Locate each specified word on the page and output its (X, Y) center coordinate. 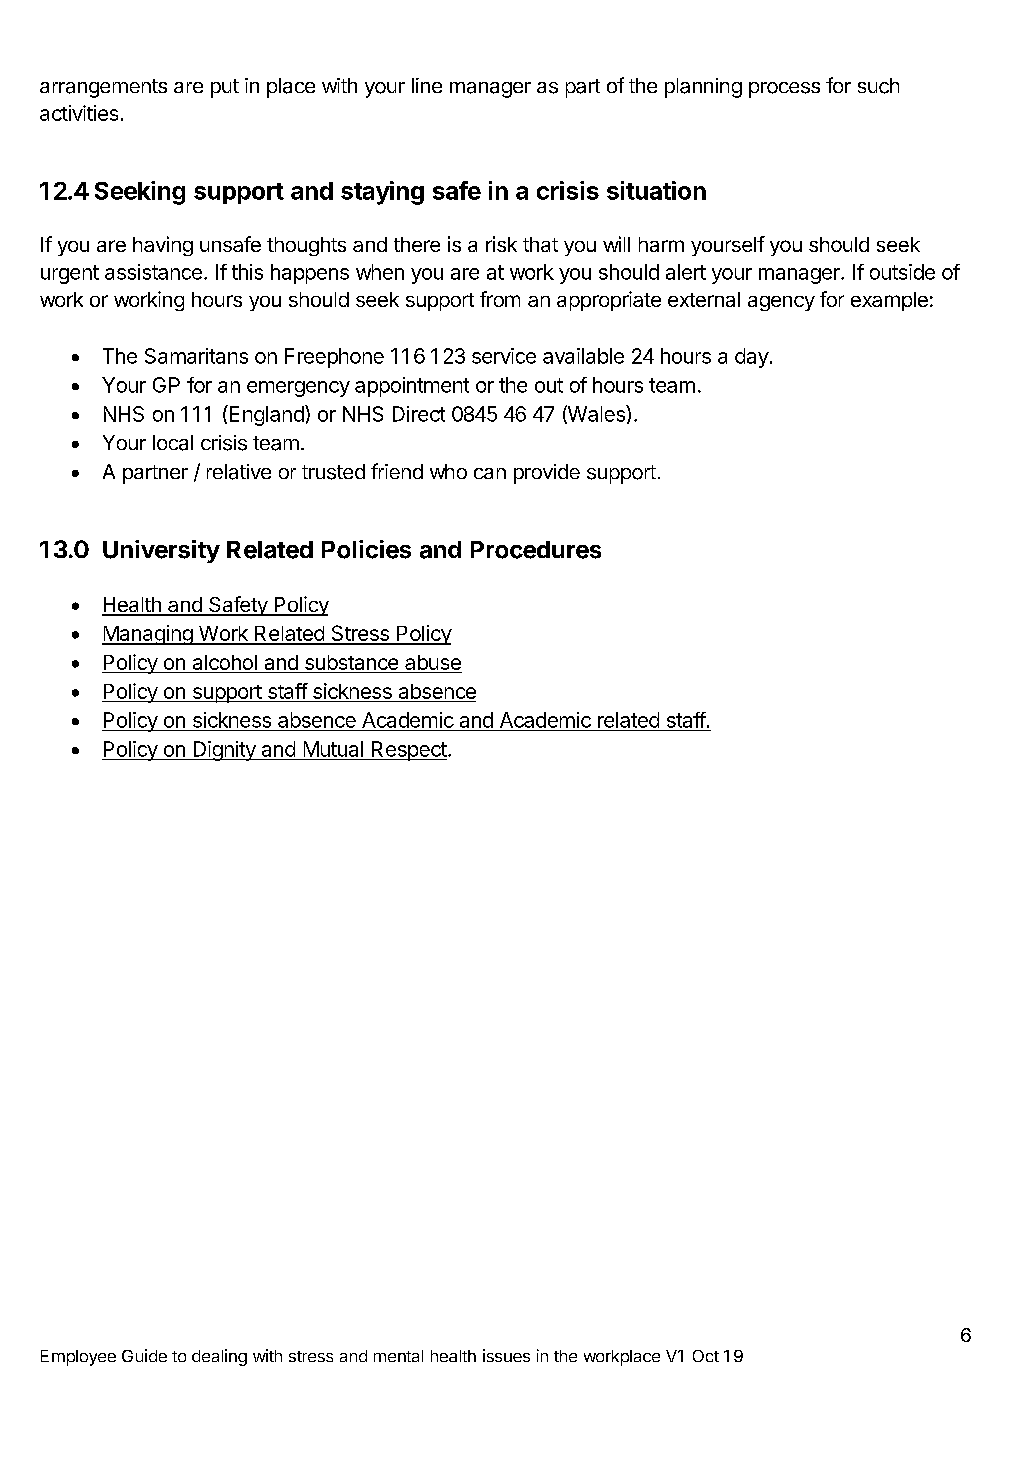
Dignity (224, 751)
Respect (408, 751)
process (784, 90)
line (427, 85)
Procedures (536, 550)
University (161, 551)
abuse (433, 662)
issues (506, 1355)
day (752, 358)
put (225, 88)
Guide (144, 1355)
